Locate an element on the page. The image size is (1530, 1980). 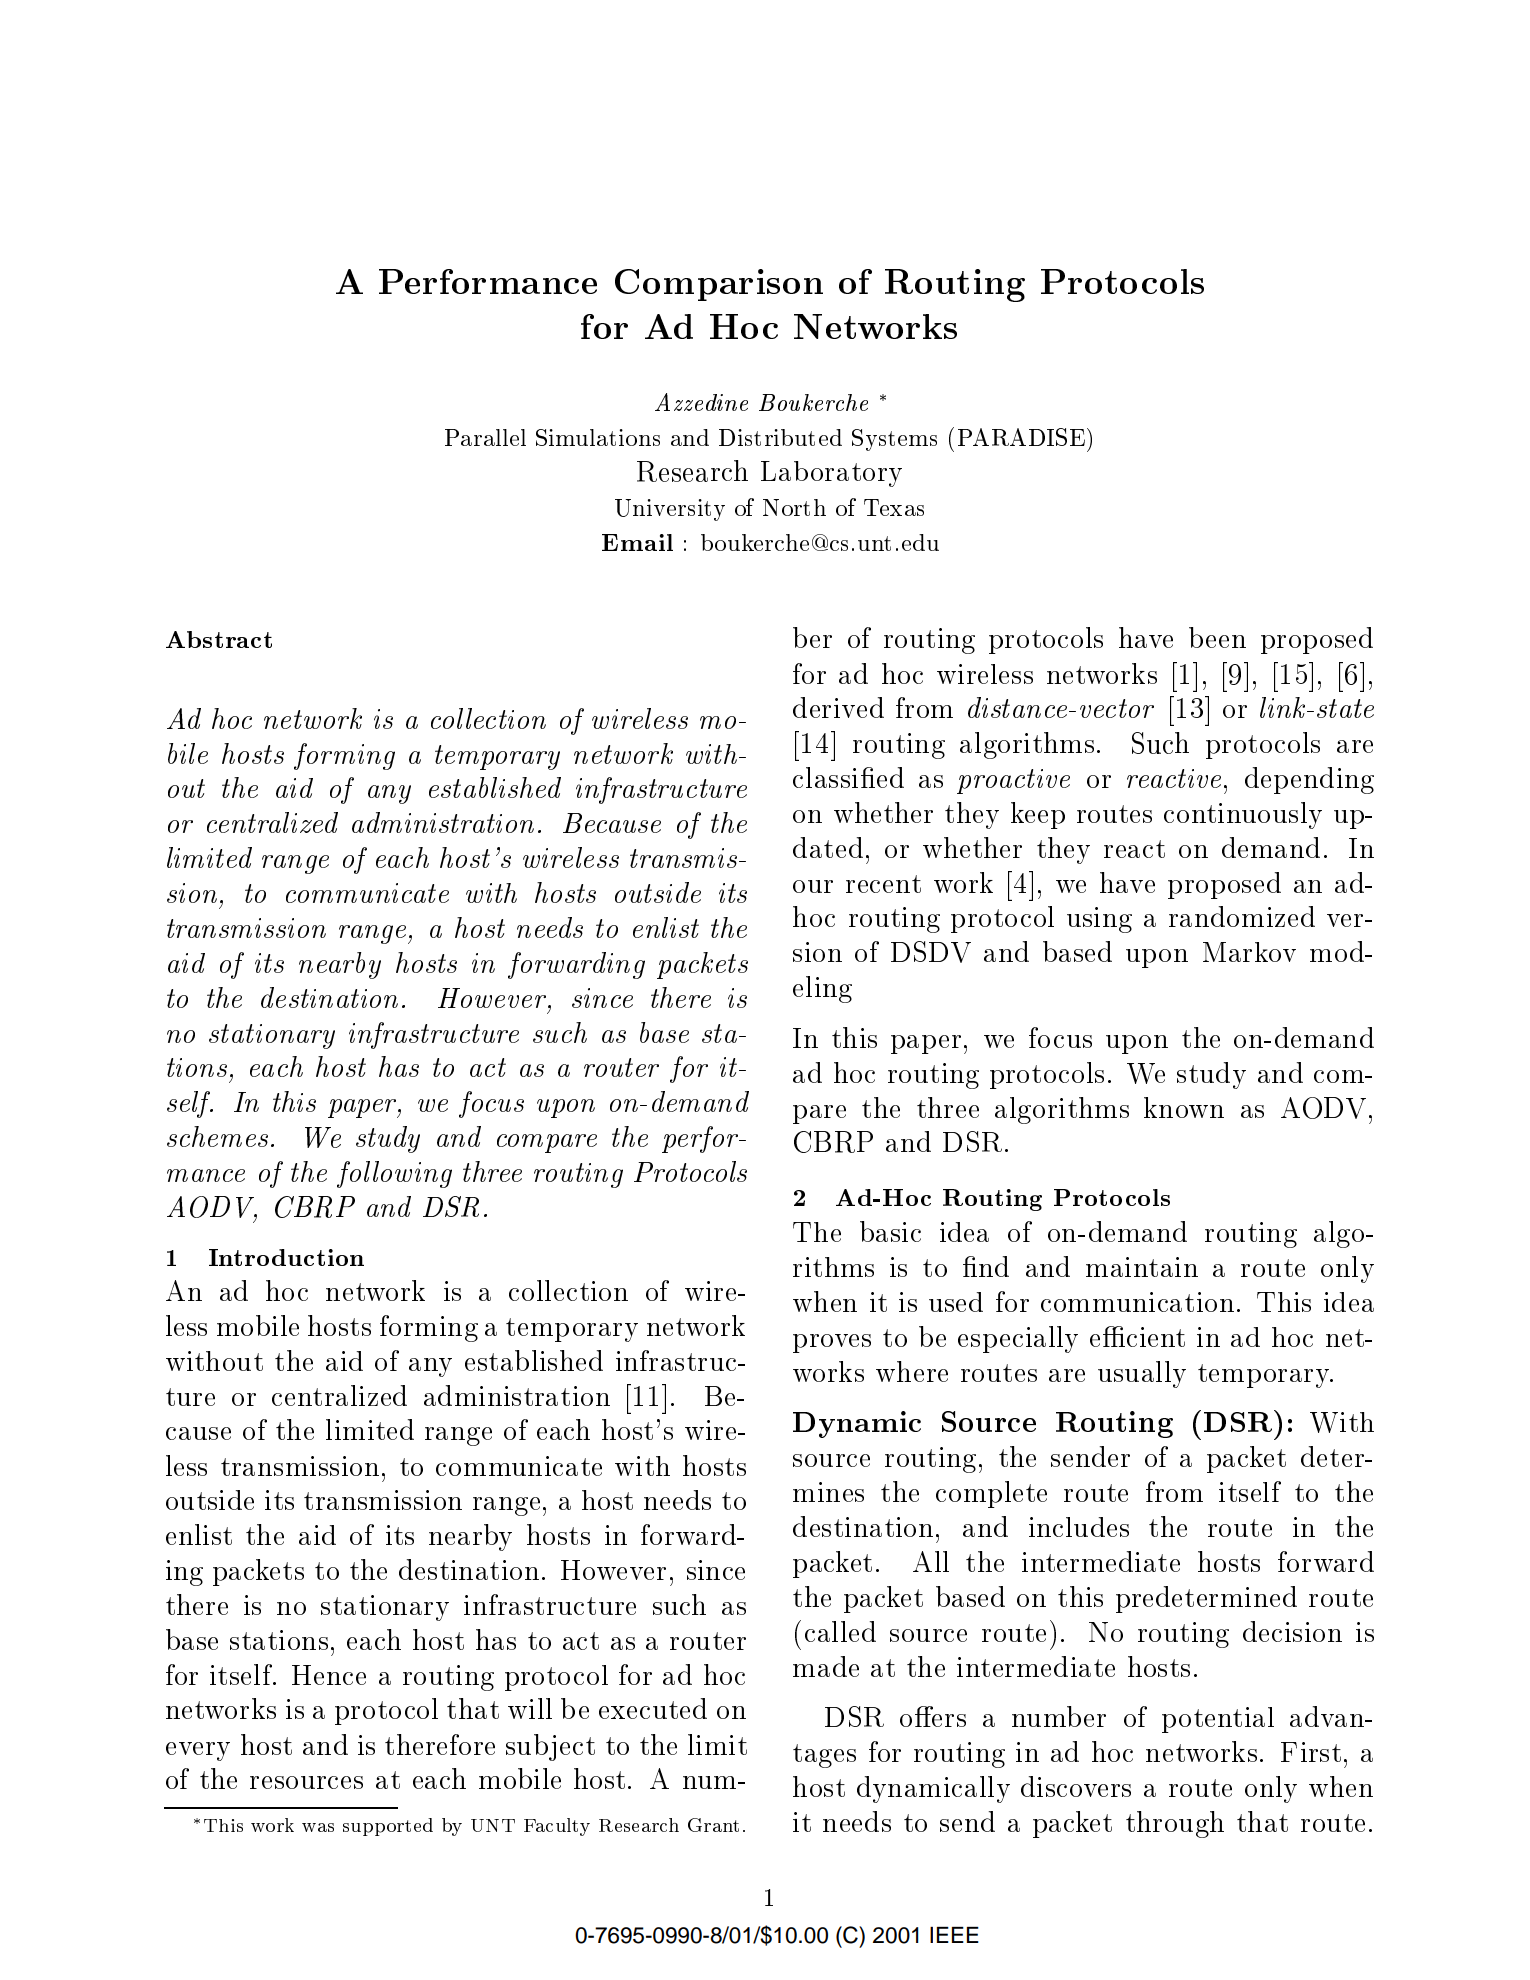
proves is located at coordinates (832, 1343).
